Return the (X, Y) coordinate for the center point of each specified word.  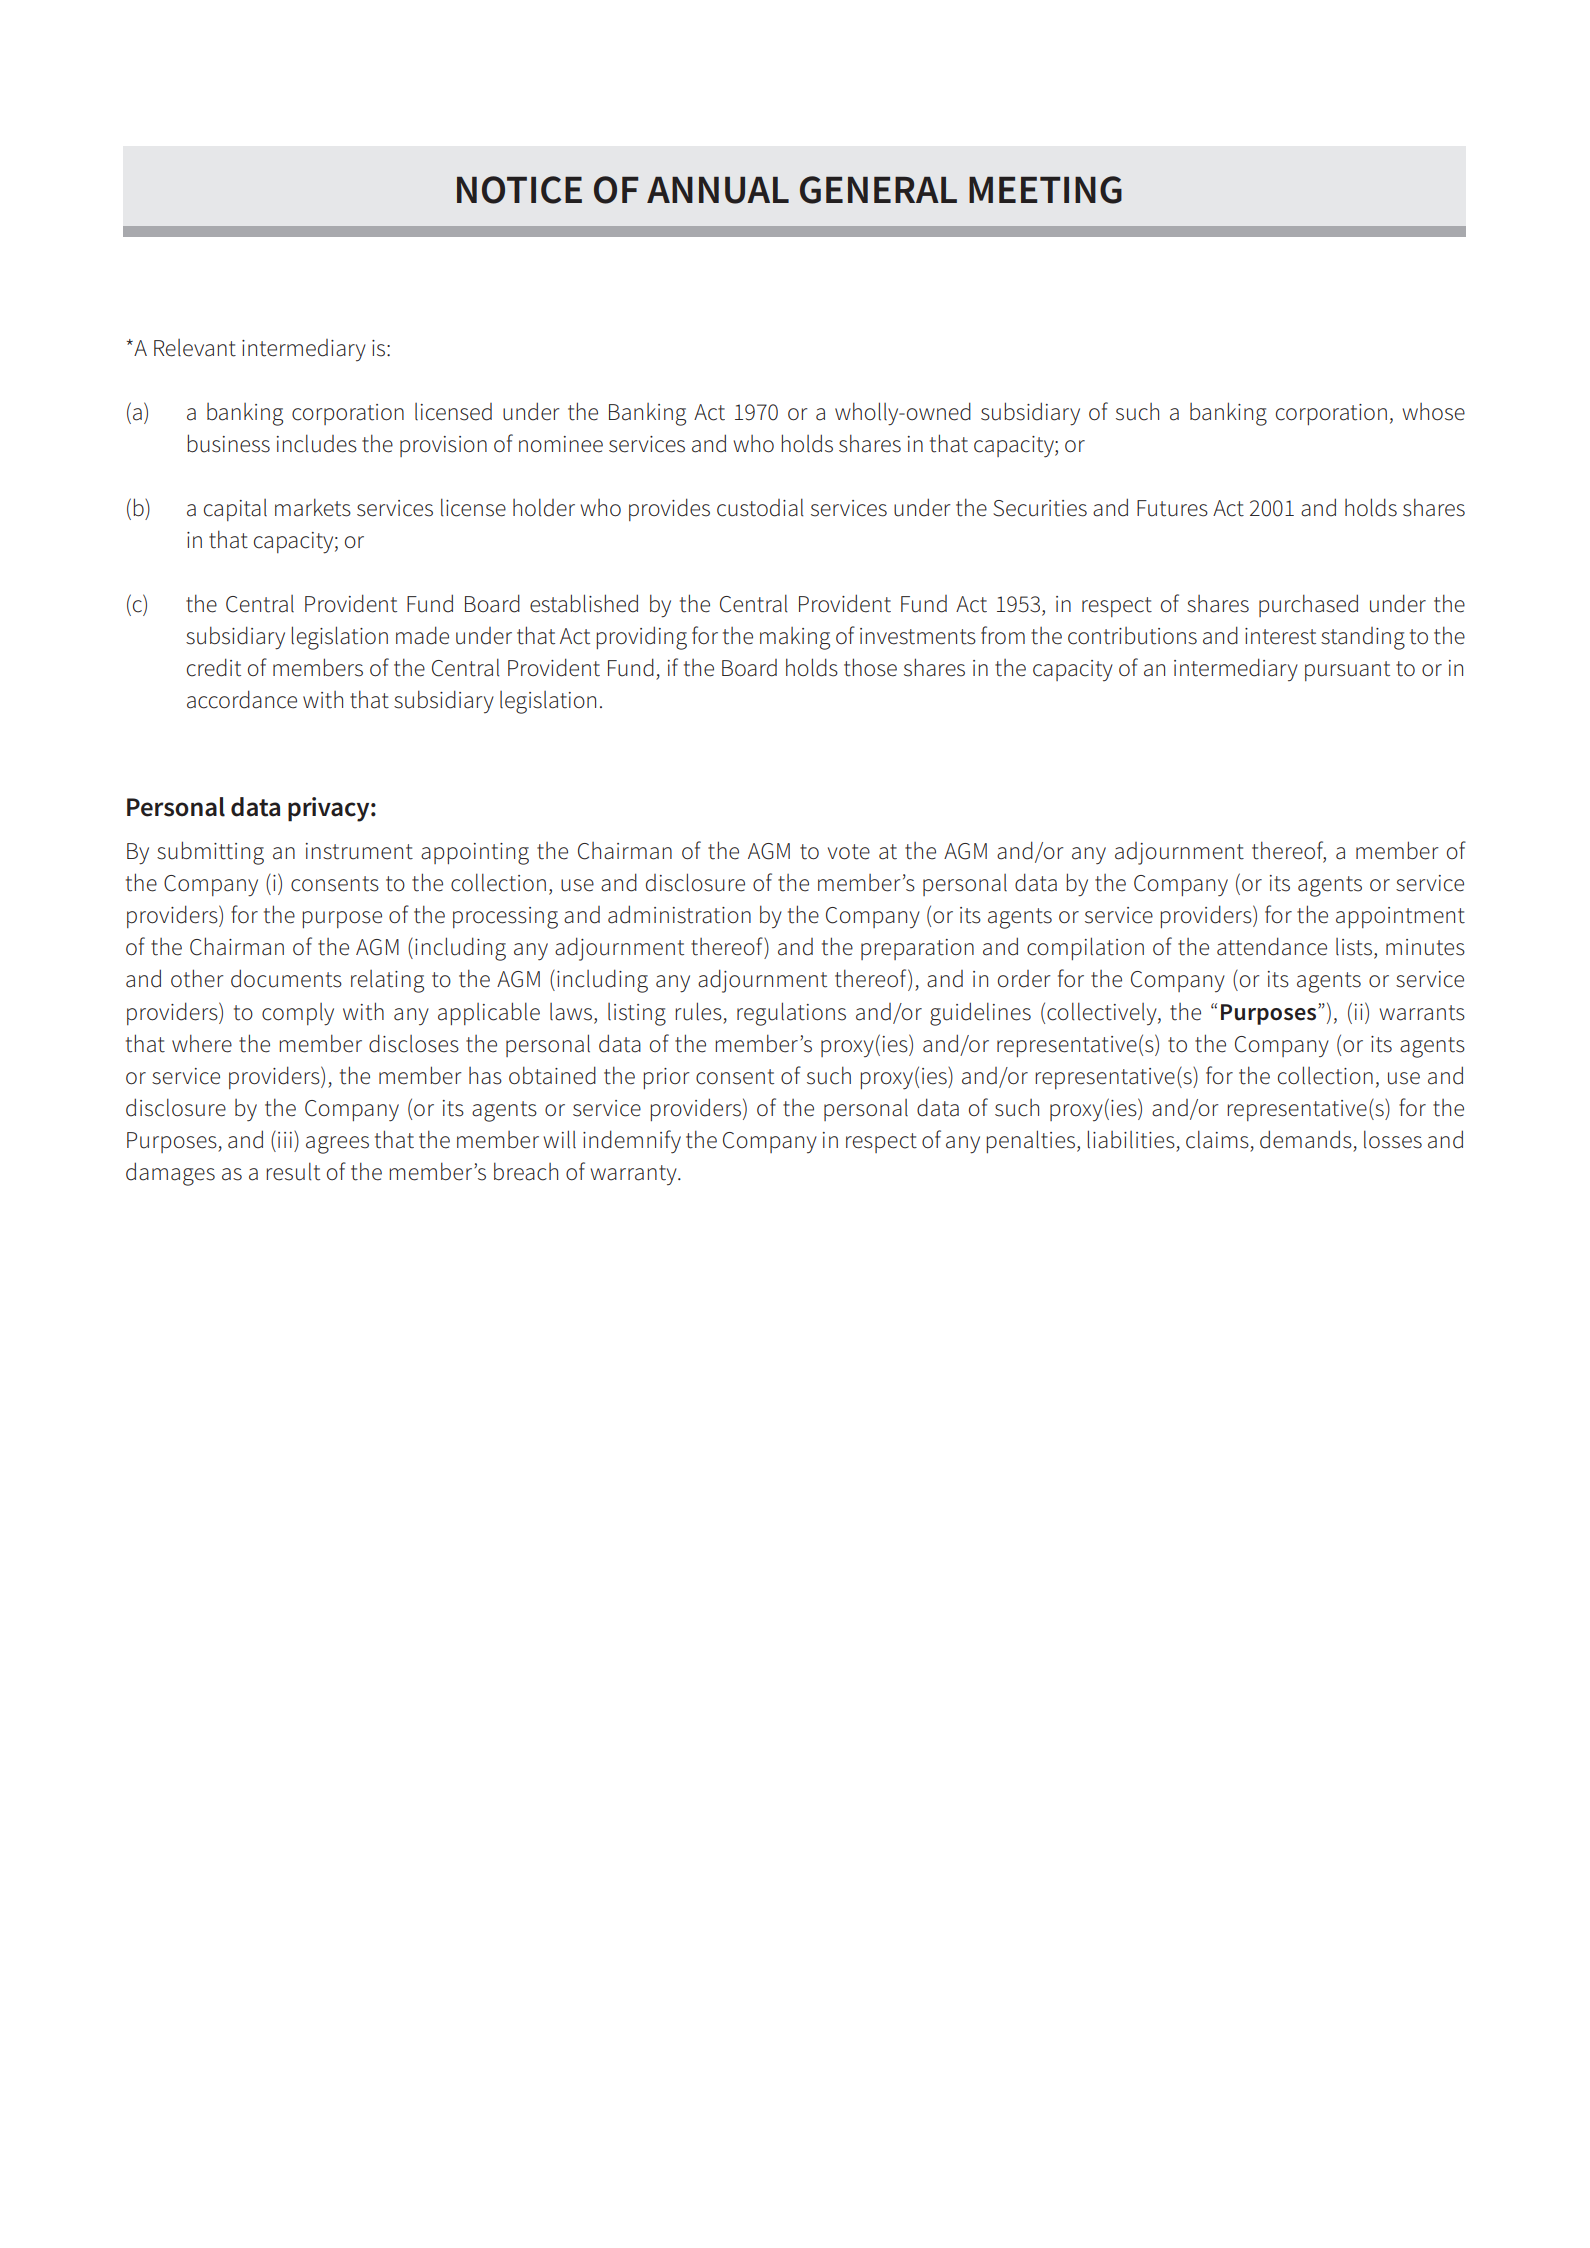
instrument (359, 851)
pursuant (1347, 671)
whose (1433, 412)
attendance (1272, 946)
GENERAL (878, 190)
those (870, 667)
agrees (337, 1145)
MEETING (1045, 190)
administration (679, 914)
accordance (242, 699)
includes (317, 443)
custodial (760, 507)
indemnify (632, 1142)
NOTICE (519, 190)
